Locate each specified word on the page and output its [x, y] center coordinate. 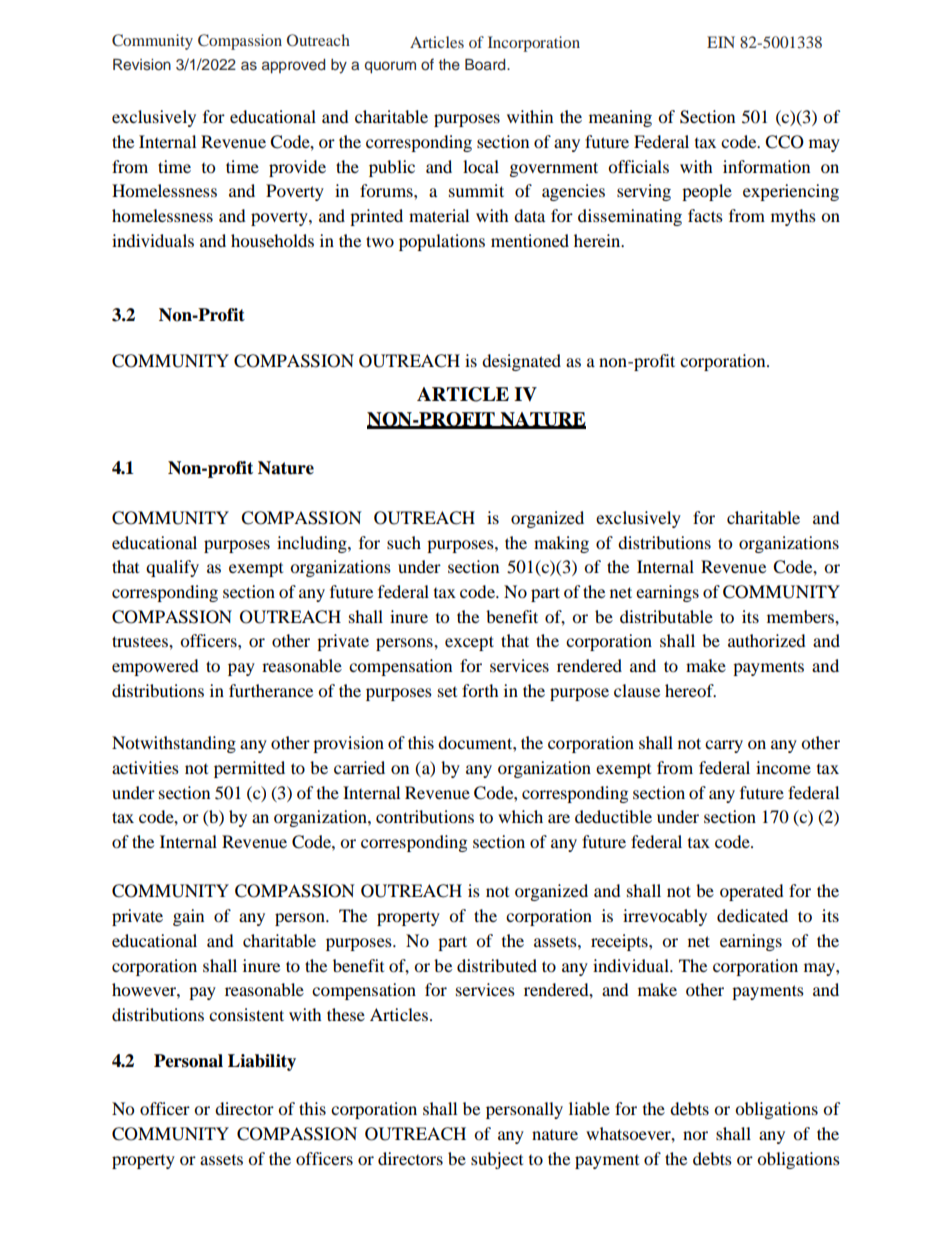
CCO [784, 142]
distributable [666, 616]
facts [705, 215]
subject [497, 1160]
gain [188, 917]
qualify [172, 568]
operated [752, 892]
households [272, 240]
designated [521, 362]
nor [695, 1135]
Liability [262, 1062]
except [469, 643]
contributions [425, 816]
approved [293, 66]
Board [486, 64]
